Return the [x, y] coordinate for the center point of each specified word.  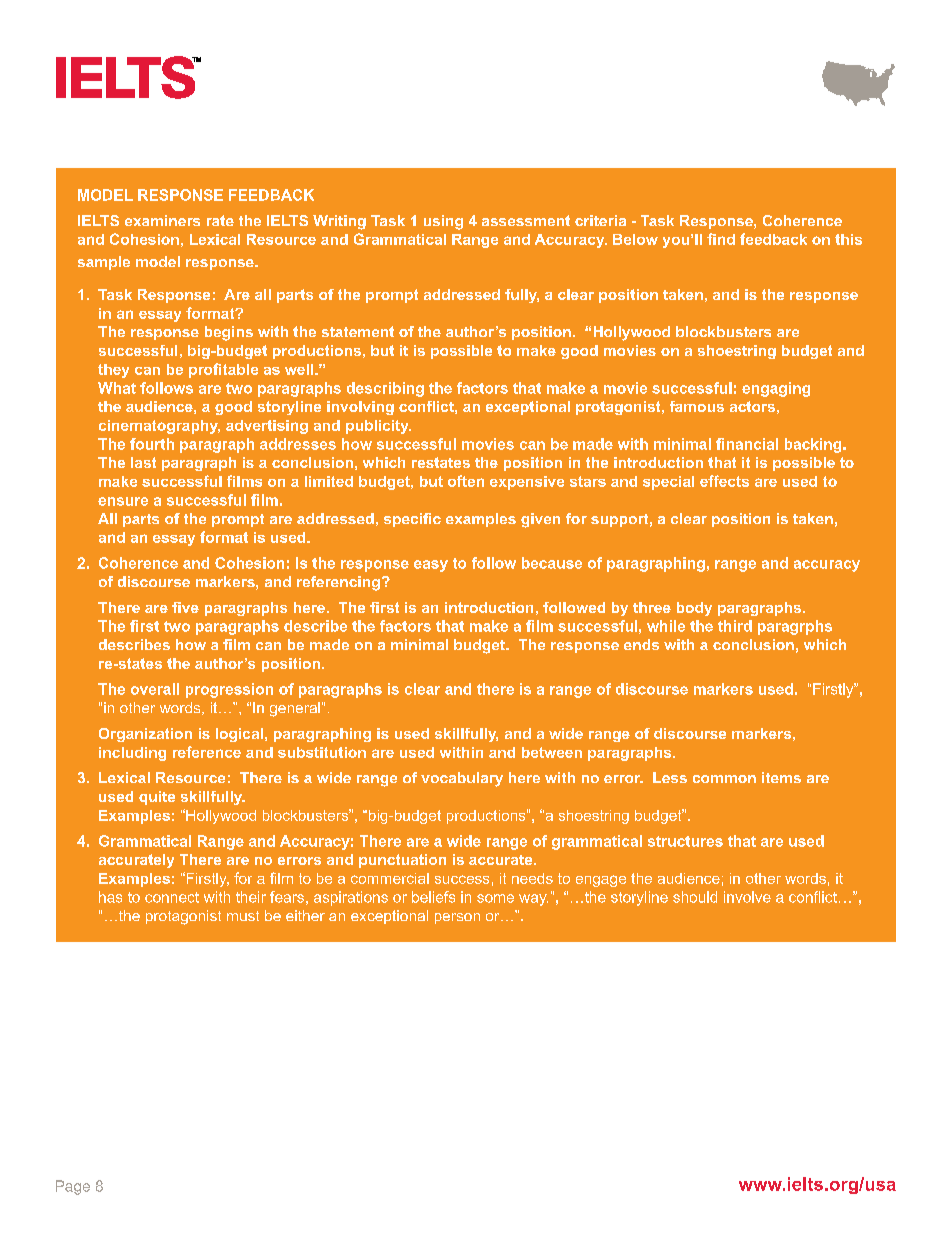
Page [73, 1187]
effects [724, 481]
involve [747, 897]
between [552, 752]
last [143, 462]
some [495, 898]
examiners [162, 220]
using [443, 222]
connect [172, 897]
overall [155, 689]
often [466, 481]
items [781, 777]
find [721, 239]
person [457, 918]
